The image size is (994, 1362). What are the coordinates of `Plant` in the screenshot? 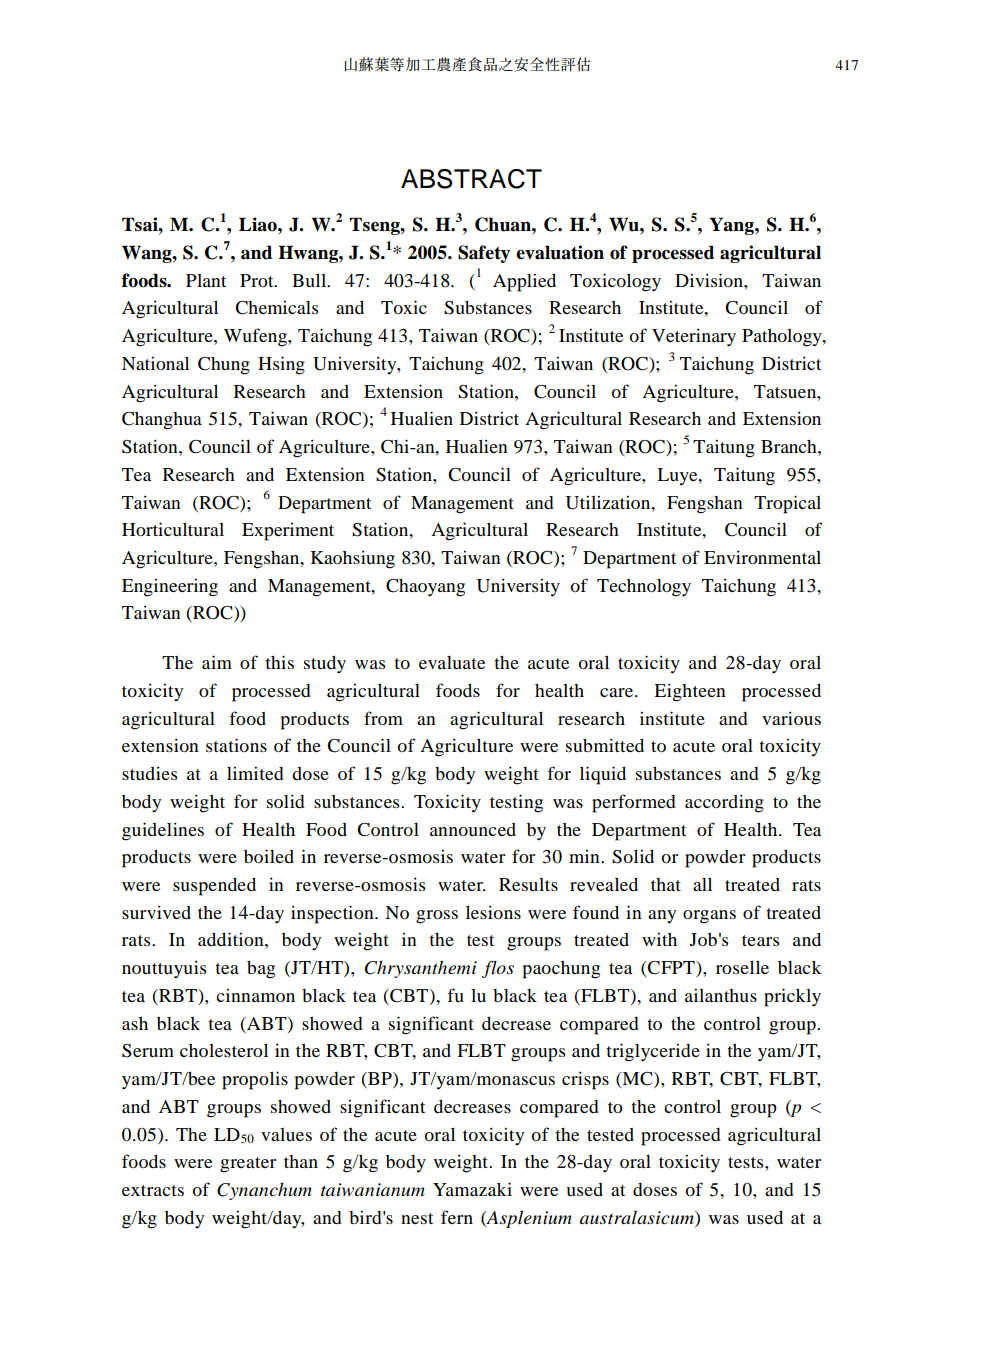 It's located at (206, 280).
